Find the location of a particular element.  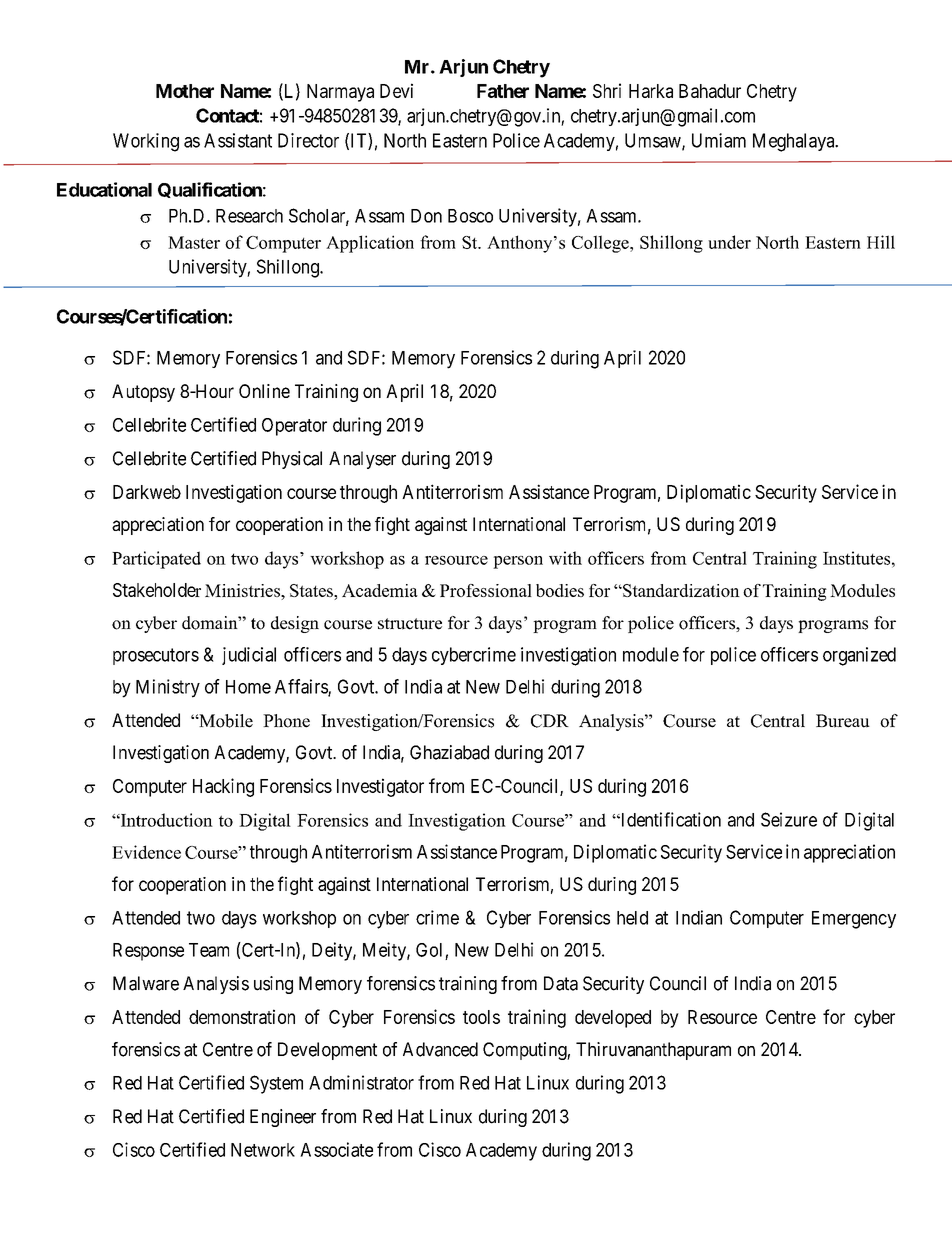

Stakeholder is located at coordinates (157, 590).
